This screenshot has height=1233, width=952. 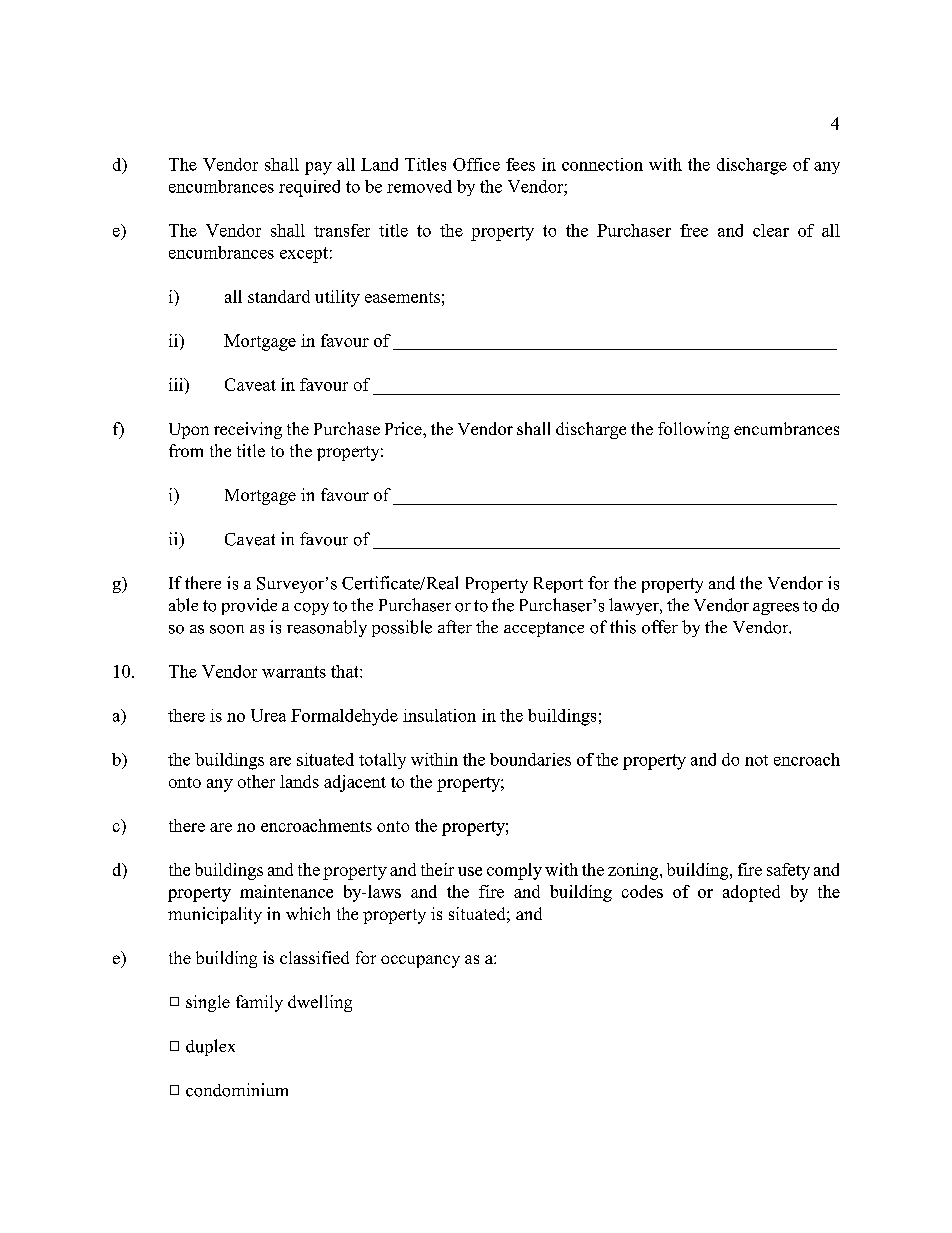 What do you see at coordinates (694, 230) in the screenshot?
I see `free` at bounding box center [694, 230].
